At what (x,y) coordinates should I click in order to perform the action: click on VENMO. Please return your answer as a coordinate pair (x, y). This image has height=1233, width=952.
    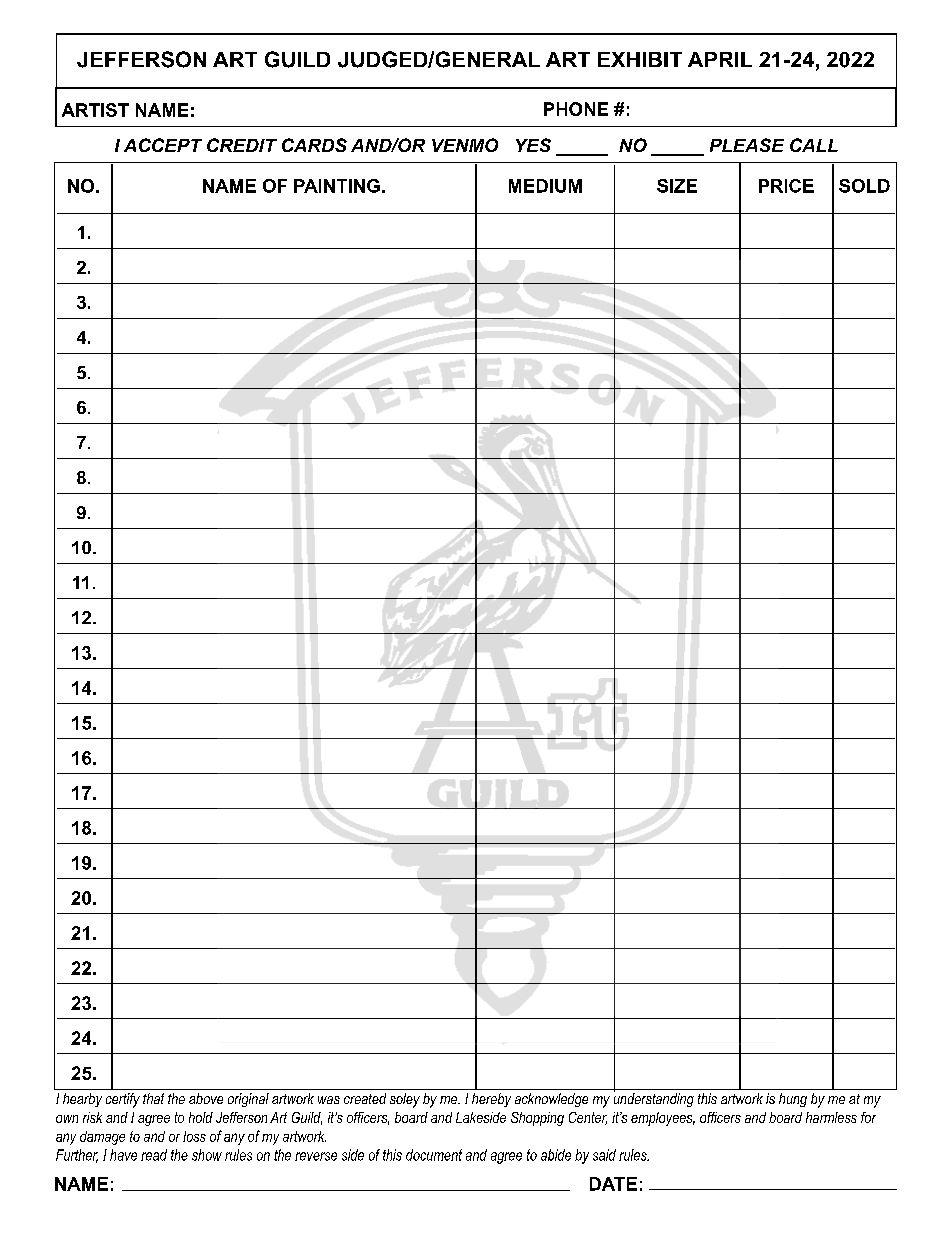
    Looking at the image, I should click on (465, 145).
